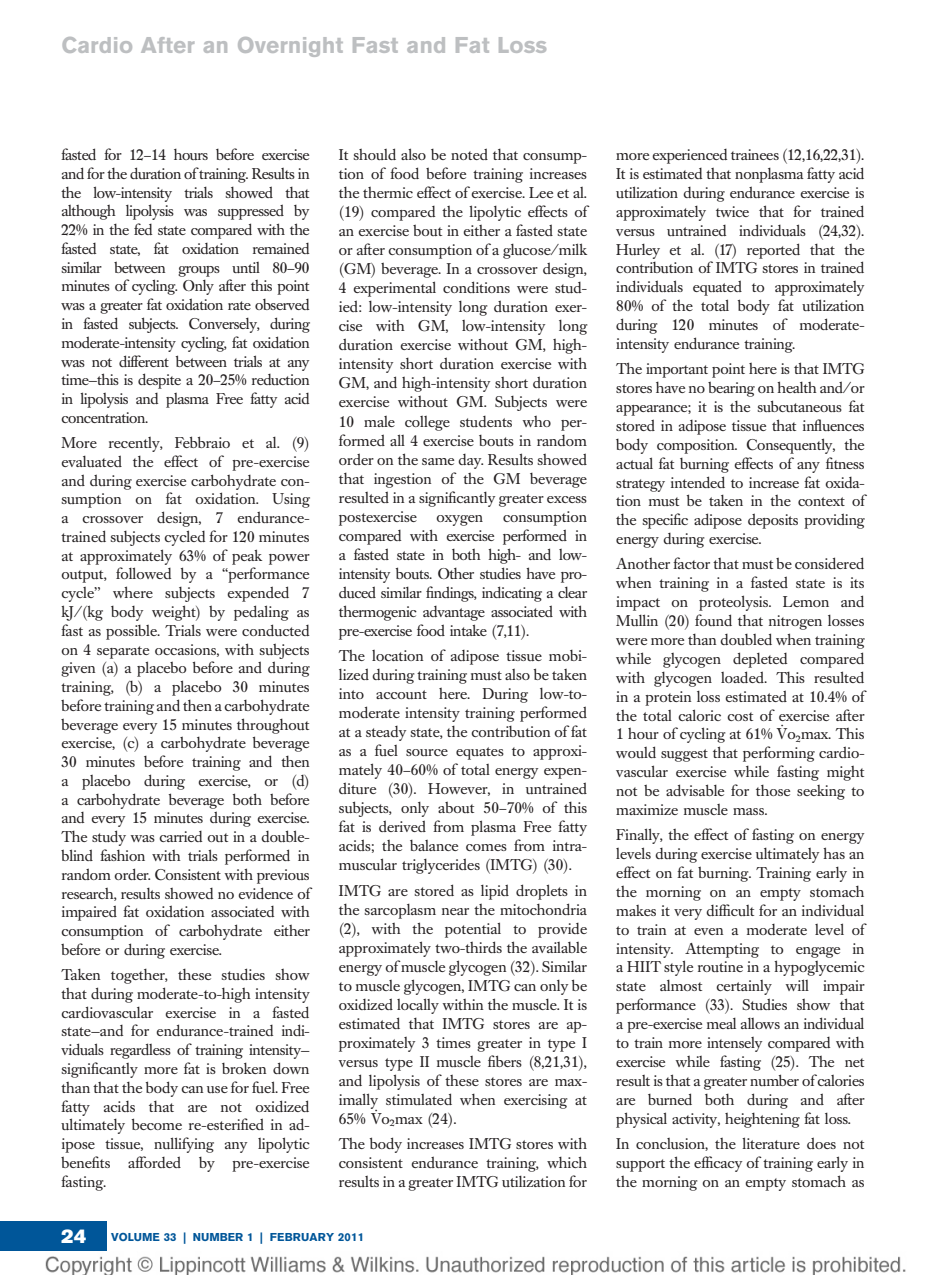 This screenshot has height=1275, width=952. Describe the element at coordinates (154, 1162) in the screenshot. I see `afforded` at that location.
